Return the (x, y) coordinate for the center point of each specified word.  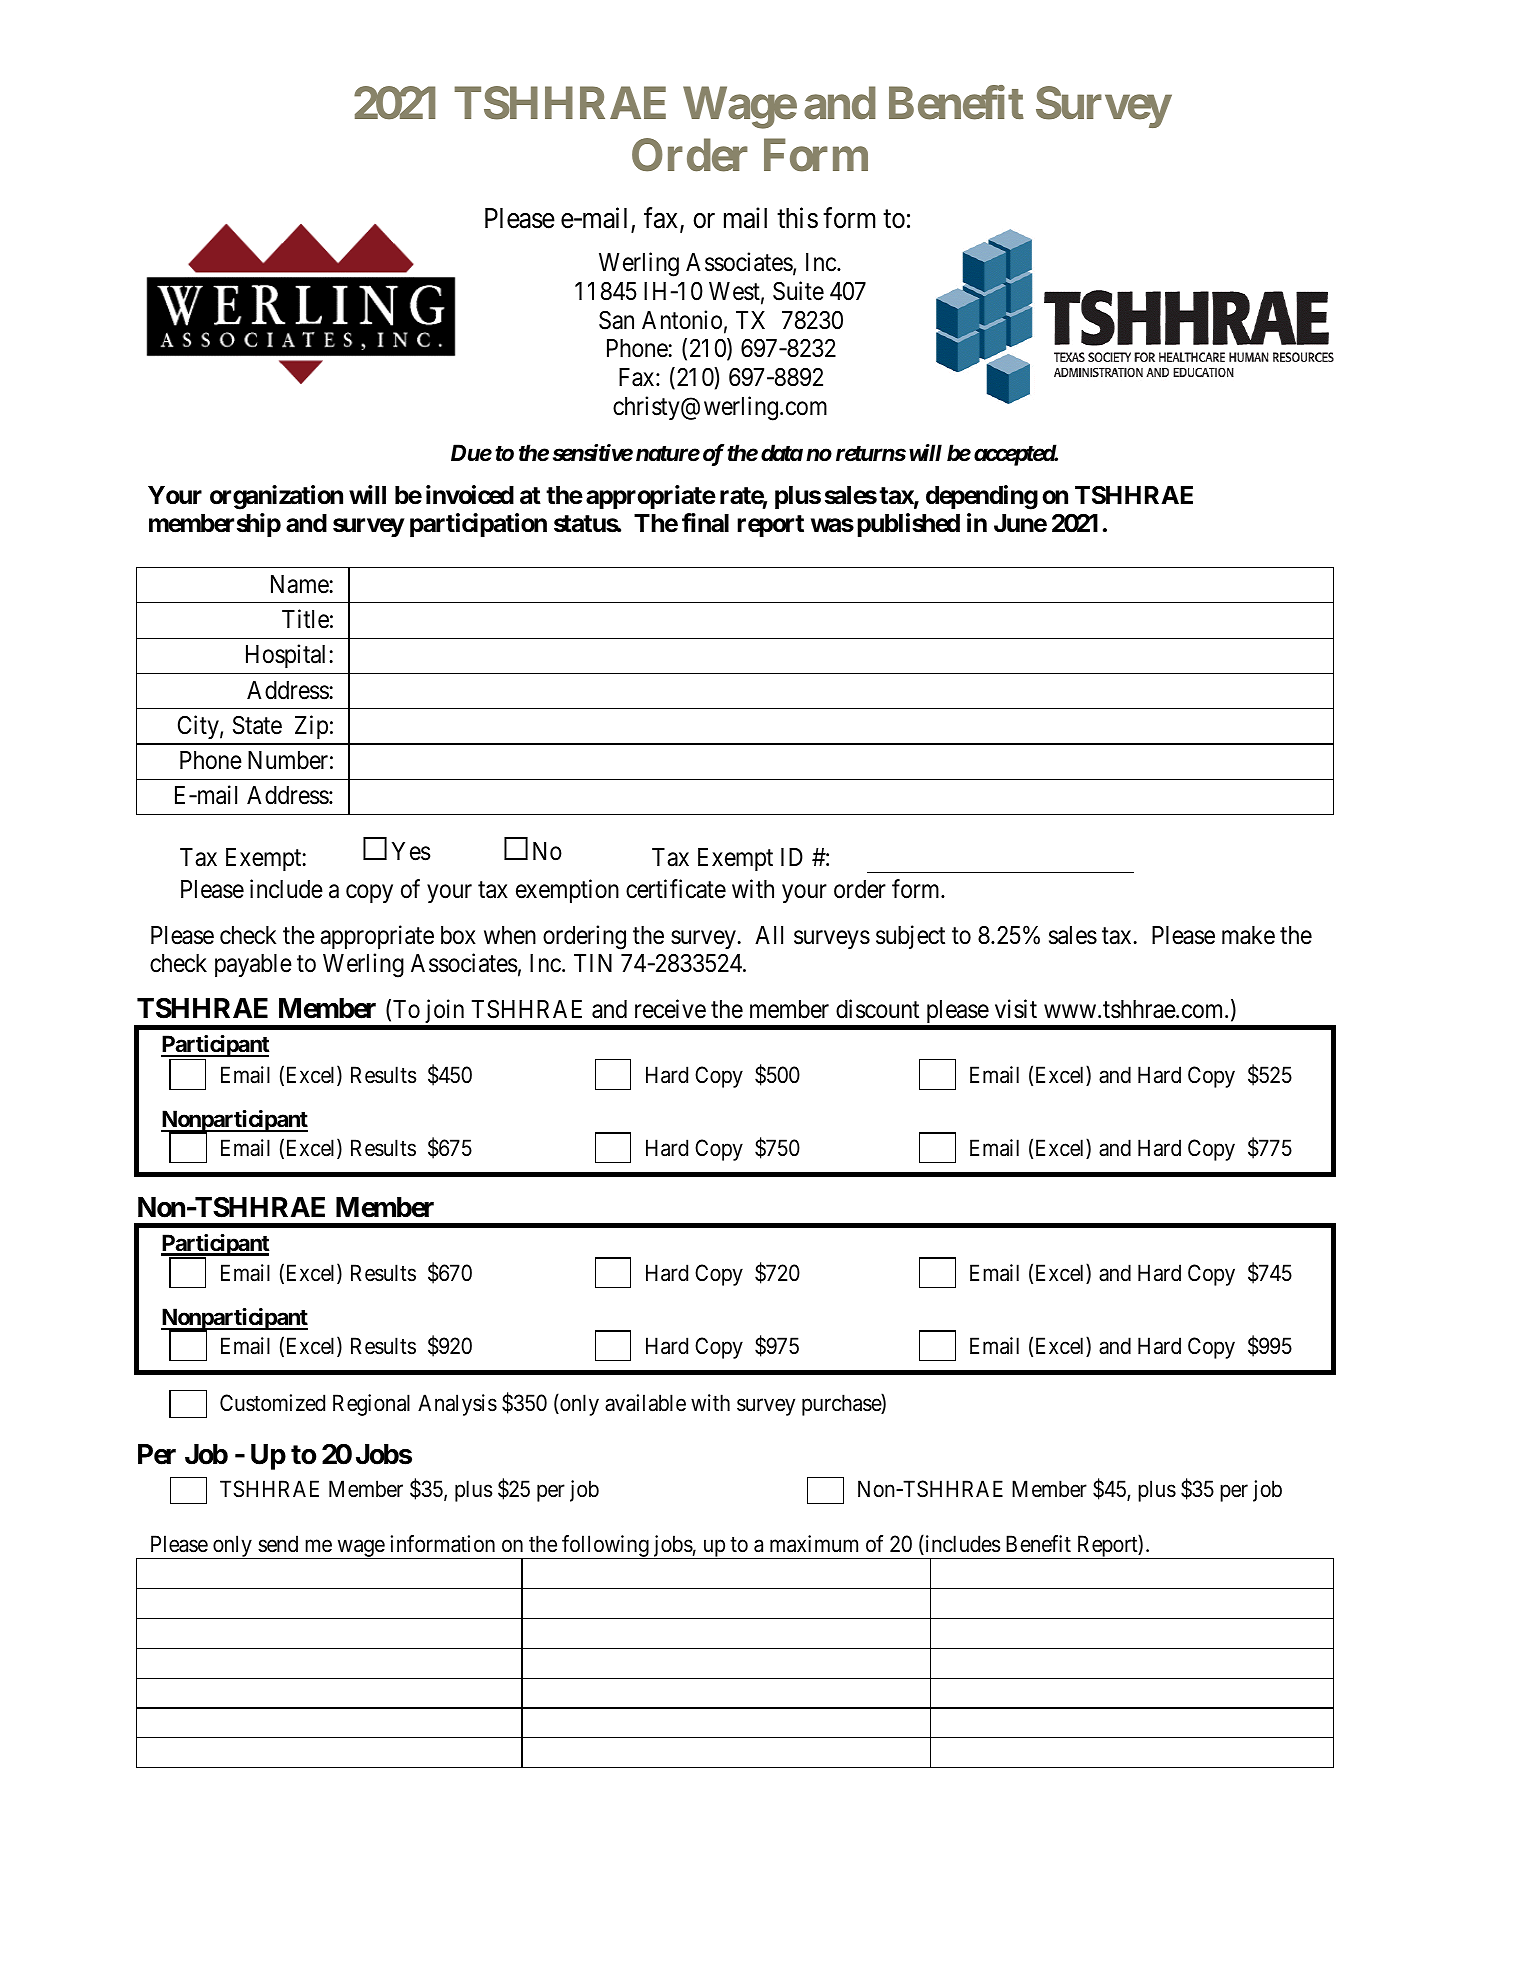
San (616, 320)
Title (305, 619)
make (1248, 935)
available (645, 1403)
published (908, 525)
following (605, 1547)
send (278, 1544)
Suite (798, 291)
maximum (814, 1544)
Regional (371, 1405)
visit (1016, 1009)
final (705, 523)
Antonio (682, 320)
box (458, 935)
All (769, 935)
